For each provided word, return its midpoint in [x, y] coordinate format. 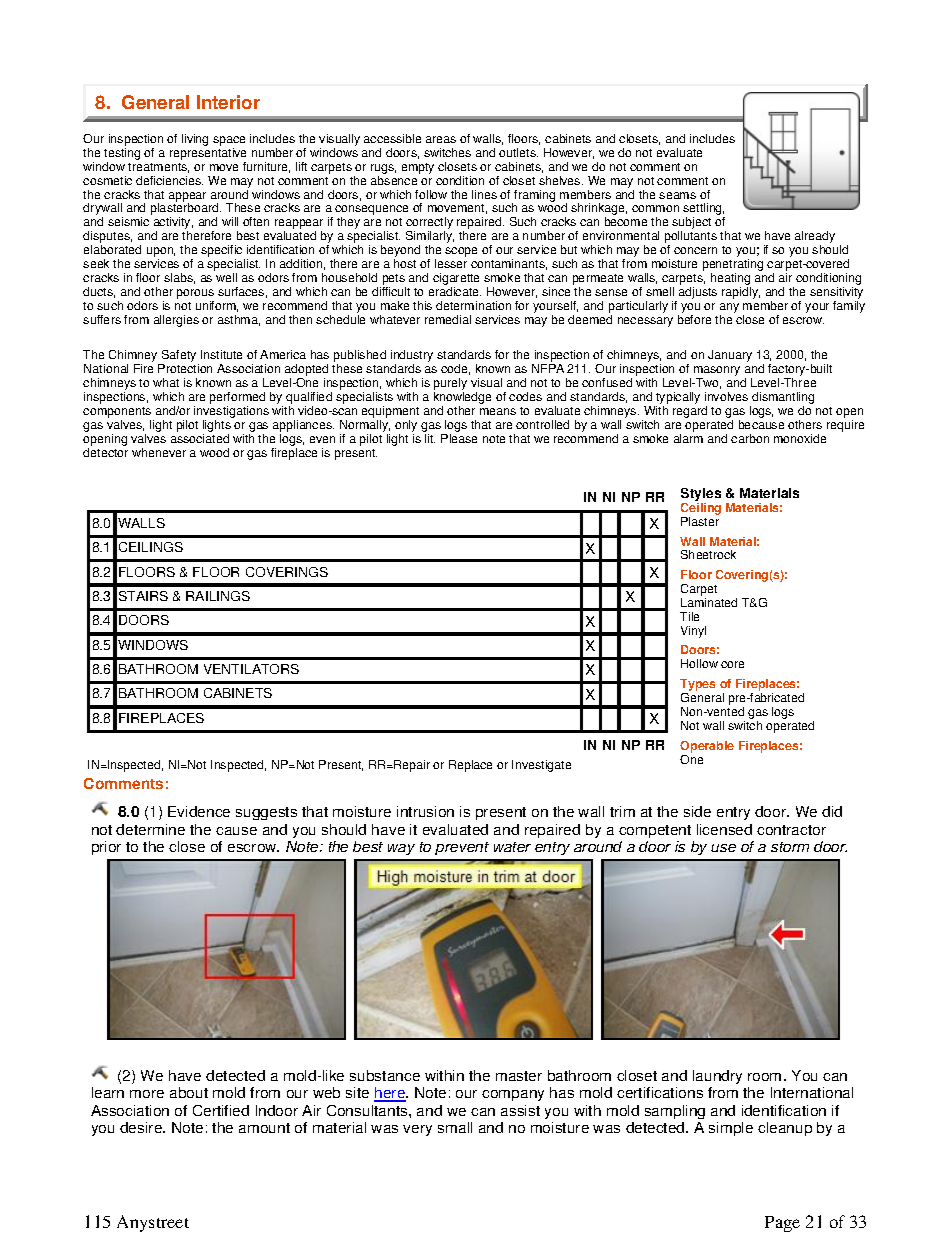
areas [441, 139]
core [732, 664]
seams [677, 195]
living [195, 140]
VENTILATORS [251, 669]
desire [142, 1127]
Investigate [541, 766]
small [455, 1127]
